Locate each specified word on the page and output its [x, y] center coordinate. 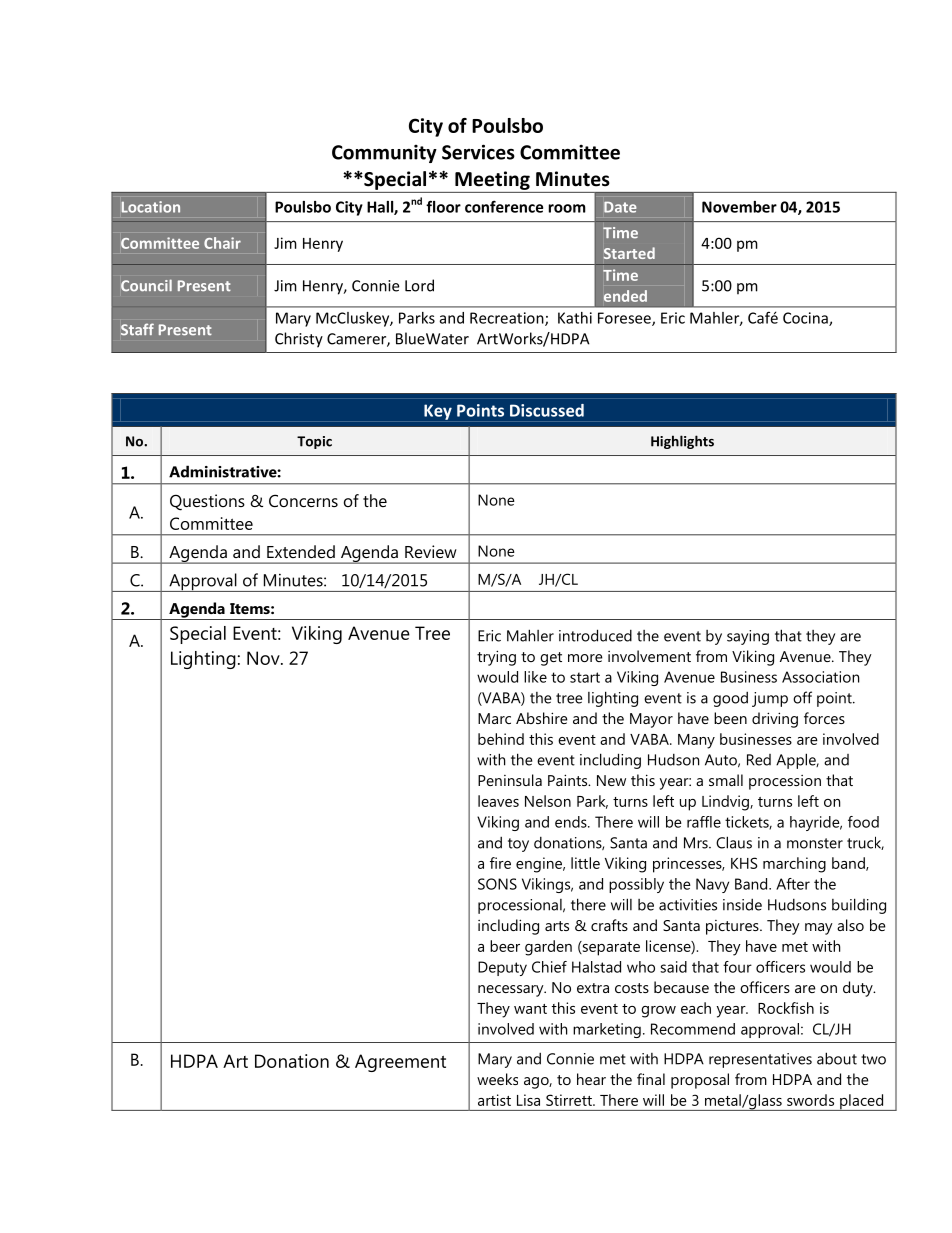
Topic [314, 442]
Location [151, 207]
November [739, 207]
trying [496, 658]
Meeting [492, 180]
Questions [207, 502]
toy [518, 845]
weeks [497, 1079]
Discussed [547, 410]
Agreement [400, 1063]
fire [500, 863]
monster [815, 843]
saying [748, 637]
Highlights [682, 442]
